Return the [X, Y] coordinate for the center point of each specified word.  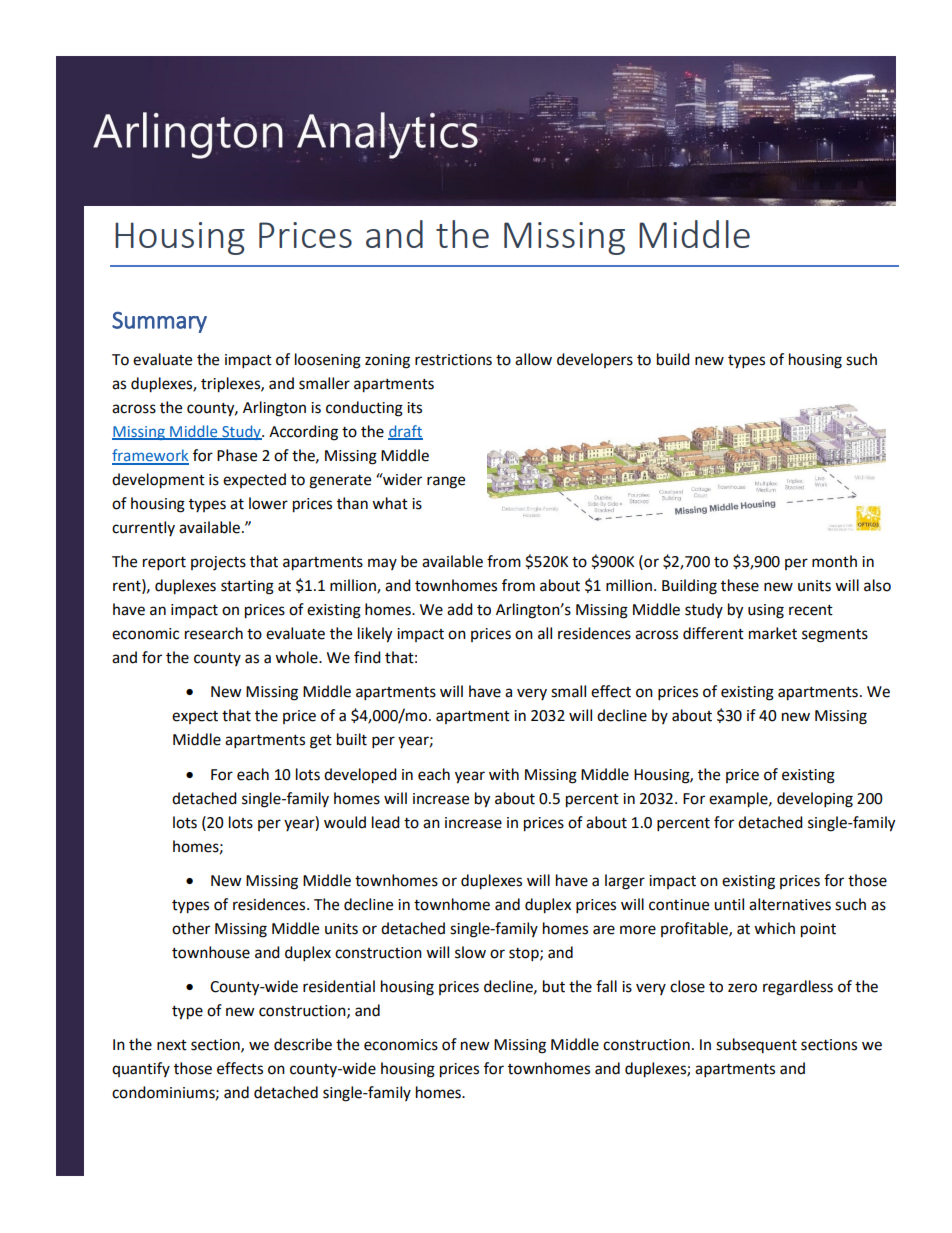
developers [595, 360]
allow [533, 359]
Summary [159, 322]
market [773, 633]
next [172, 1045]
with [504, 774]
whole [297, 657]
